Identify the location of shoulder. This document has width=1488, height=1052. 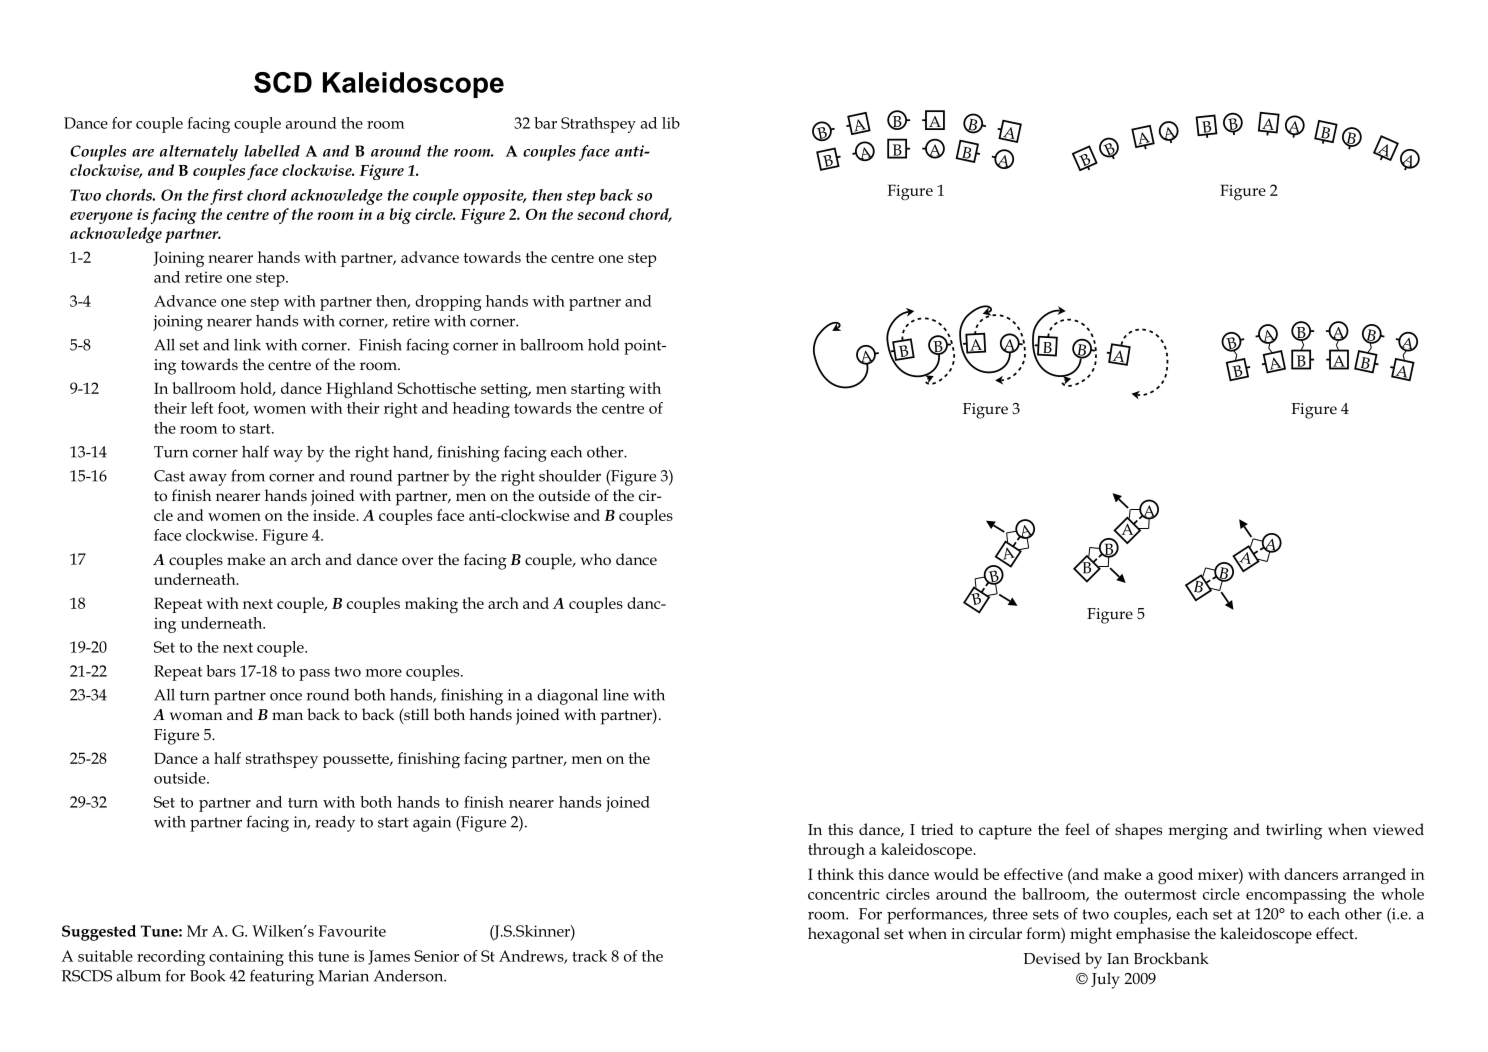
(570, 476).
